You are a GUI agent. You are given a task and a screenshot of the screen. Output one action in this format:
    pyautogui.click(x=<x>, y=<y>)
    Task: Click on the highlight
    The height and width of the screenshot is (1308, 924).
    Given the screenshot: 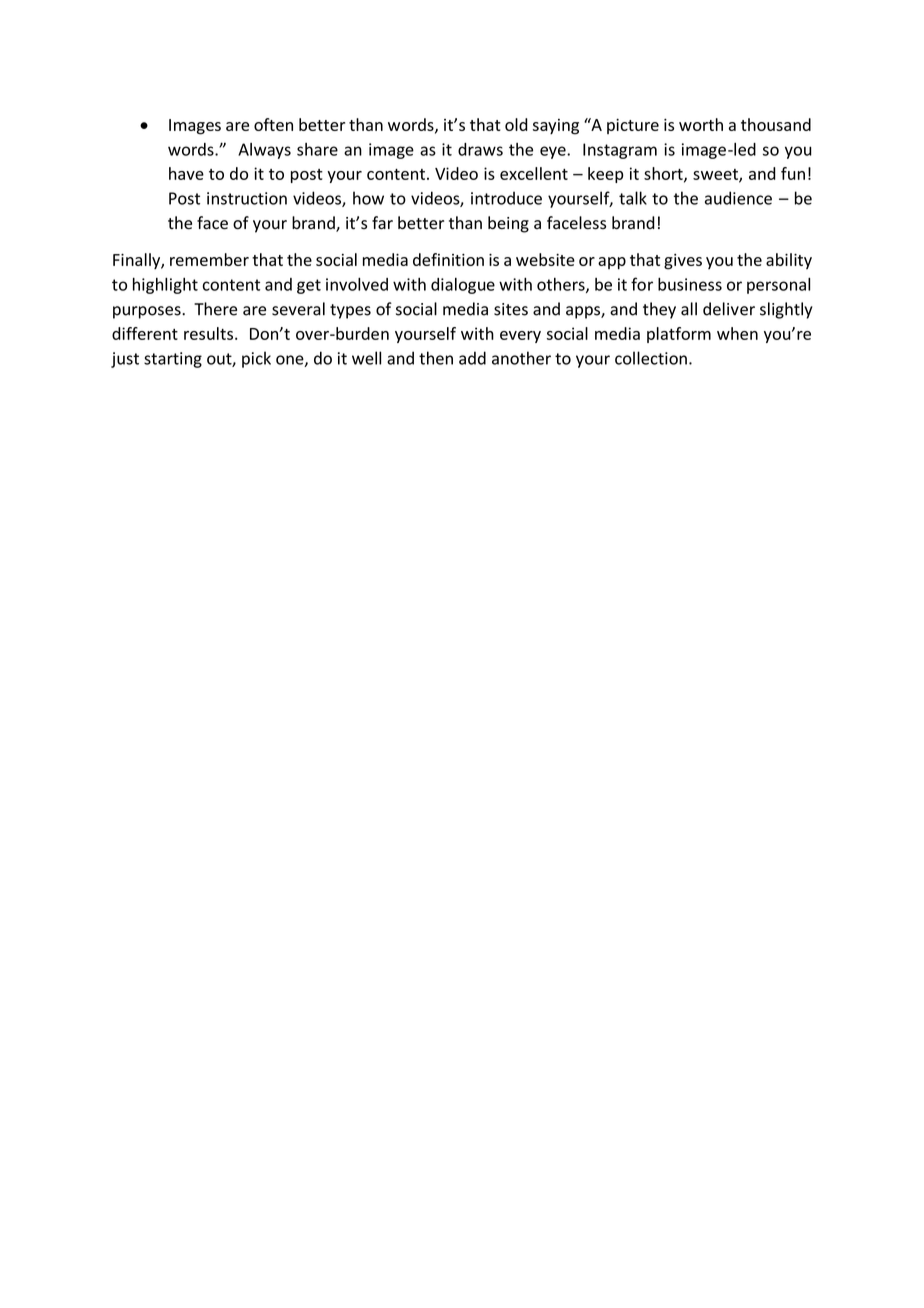 What is the action you would take?
    pyautogui.click(x=165, y=286)
